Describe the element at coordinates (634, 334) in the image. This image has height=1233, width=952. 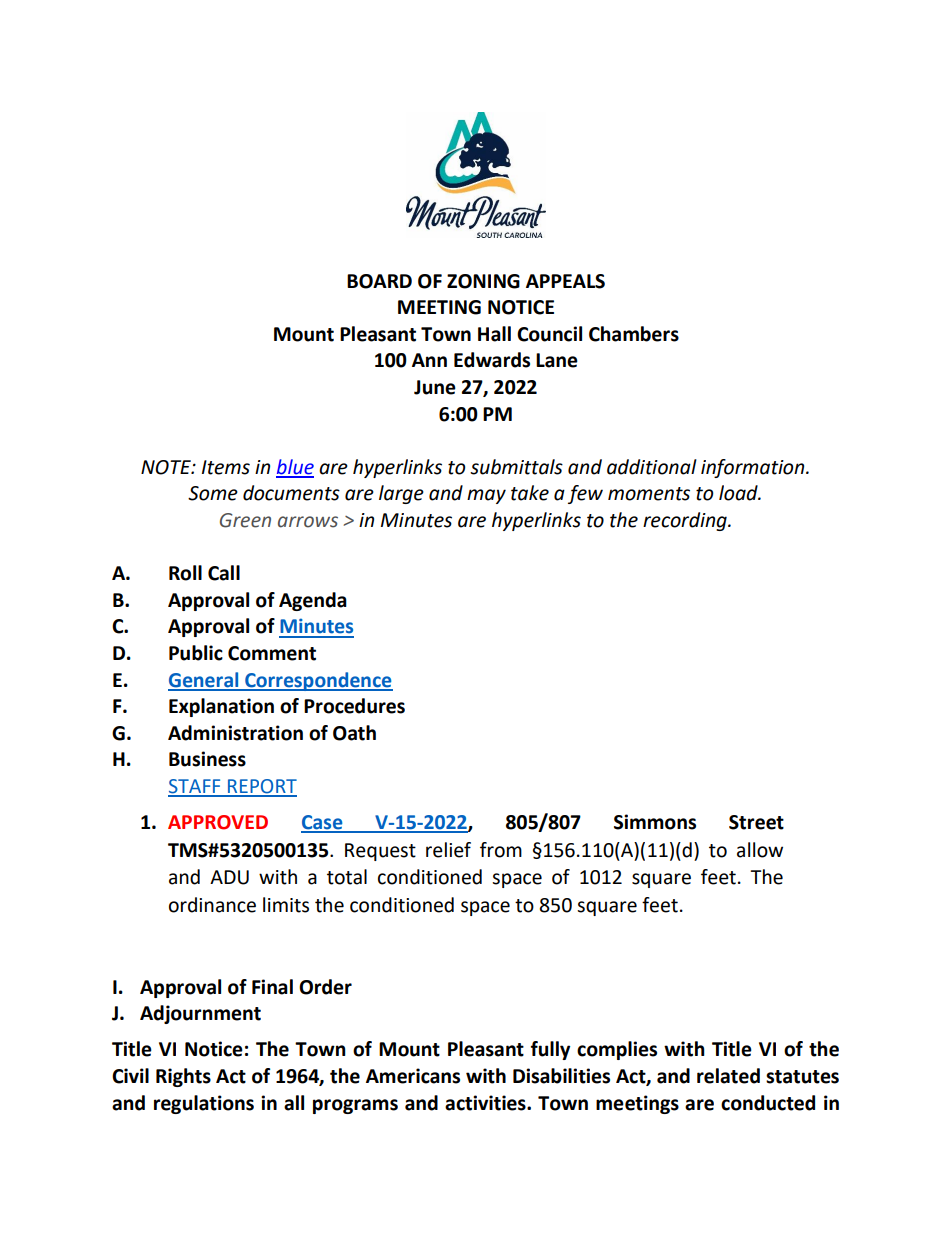
I see `Chambers` at that location.
